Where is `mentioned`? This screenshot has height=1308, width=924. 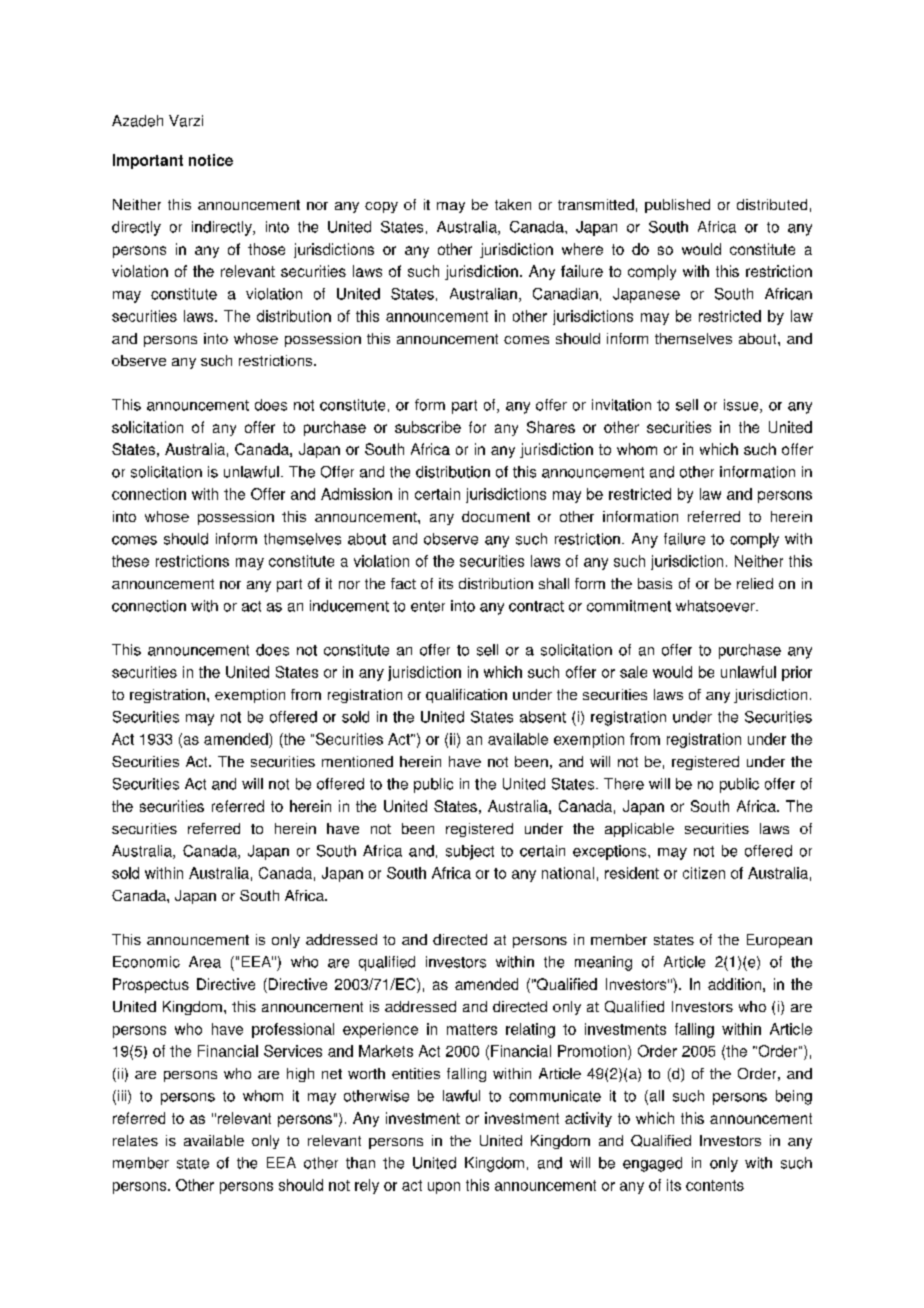
mentioned is located at coordinates (357, 761).
